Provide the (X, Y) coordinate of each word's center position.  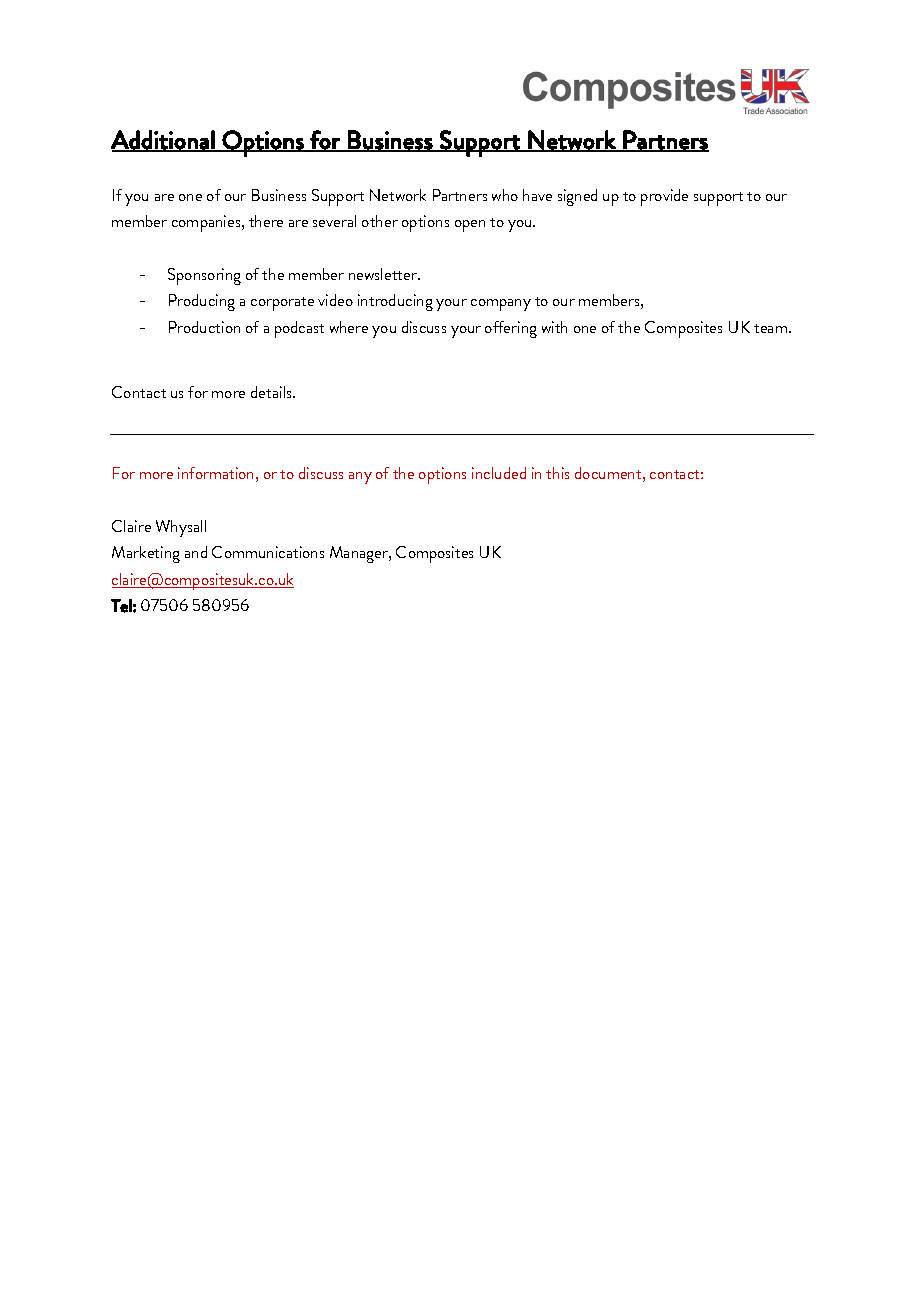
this (557, 473)
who (505, 195)
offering (511, 329)
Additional (163, 140)
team (772, 328)
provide (664, 197)
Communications (268, 552)
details (273, 392)
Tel (121, 606)
